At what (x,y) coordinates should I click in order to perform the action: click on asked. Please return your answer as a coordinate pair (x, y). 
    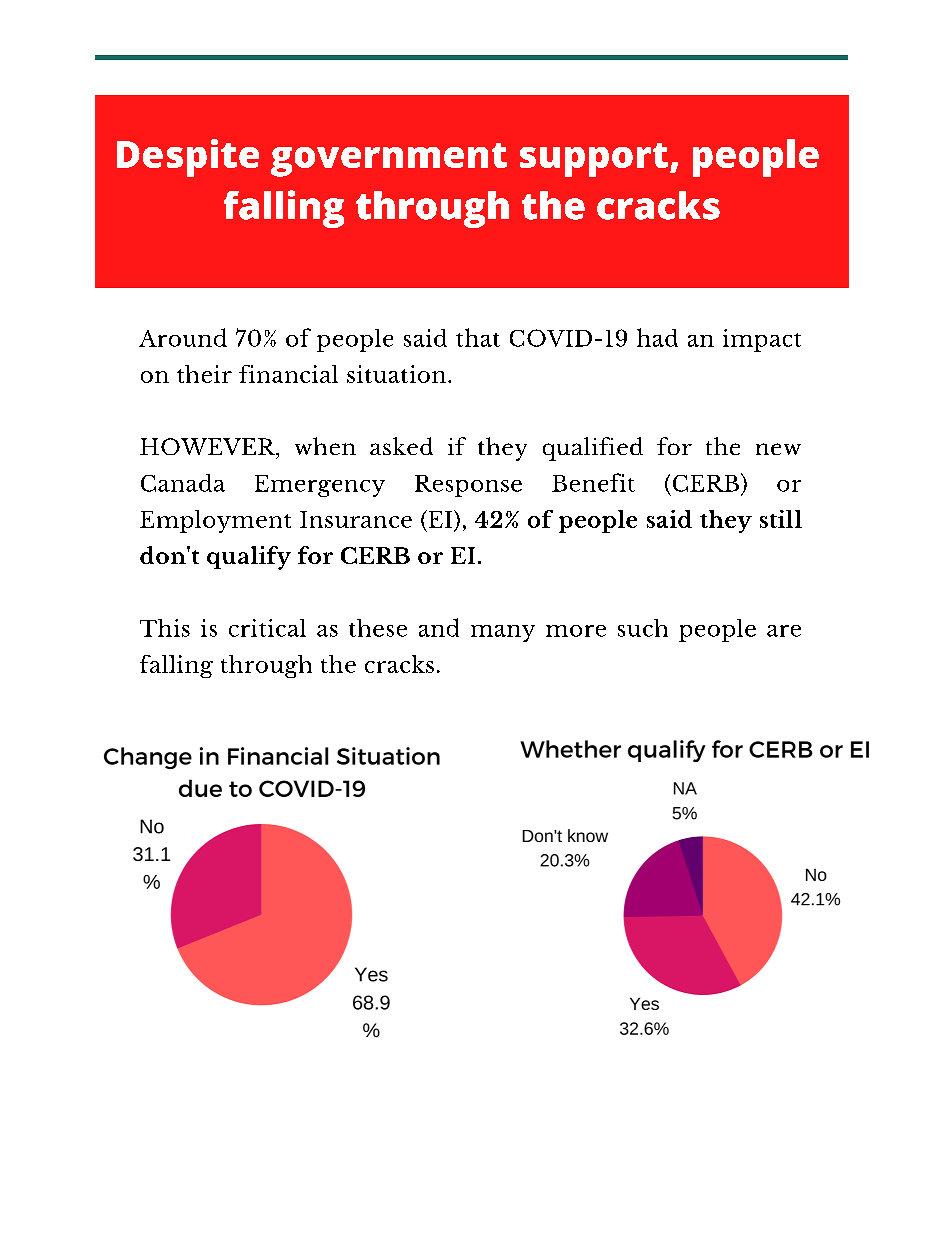
    Looking at the image, I should click on (401, 446).
